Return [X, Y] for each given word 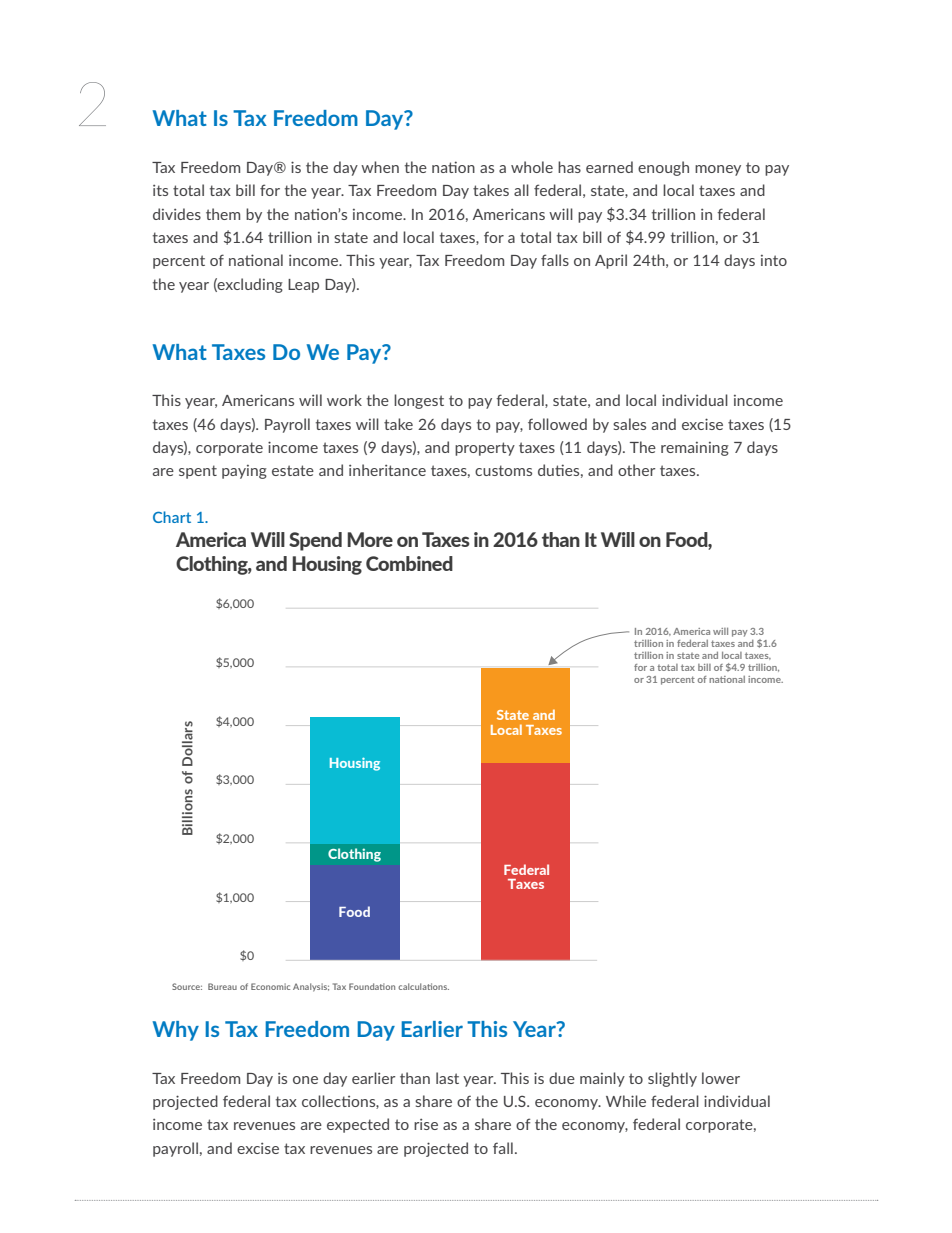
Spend [315, 541]
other [636, 470]
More [370, 539]
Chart [172, 517]
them [223, 214]
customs [503, 470]
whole [532, 167]
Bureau [222, 986]
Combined [409, 563]
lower [721, 1078]
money [718, 170]
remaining [695, 449]
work [344, 400]
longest [419, 401]
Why [176, 1031]
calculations [423, 986]
